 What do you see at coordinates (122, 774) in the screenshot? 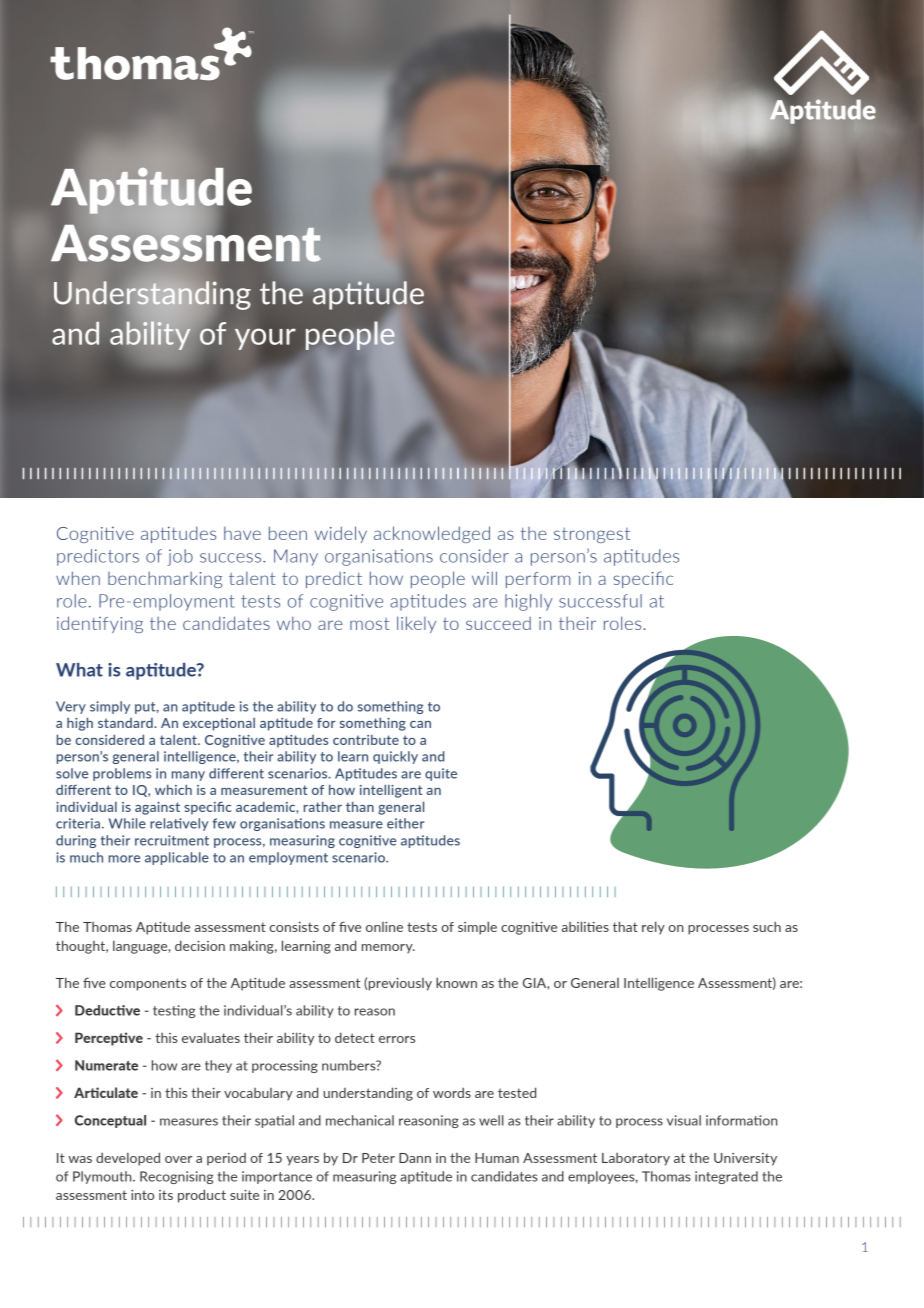
I see `problems` at bounding box center [122, 774].
